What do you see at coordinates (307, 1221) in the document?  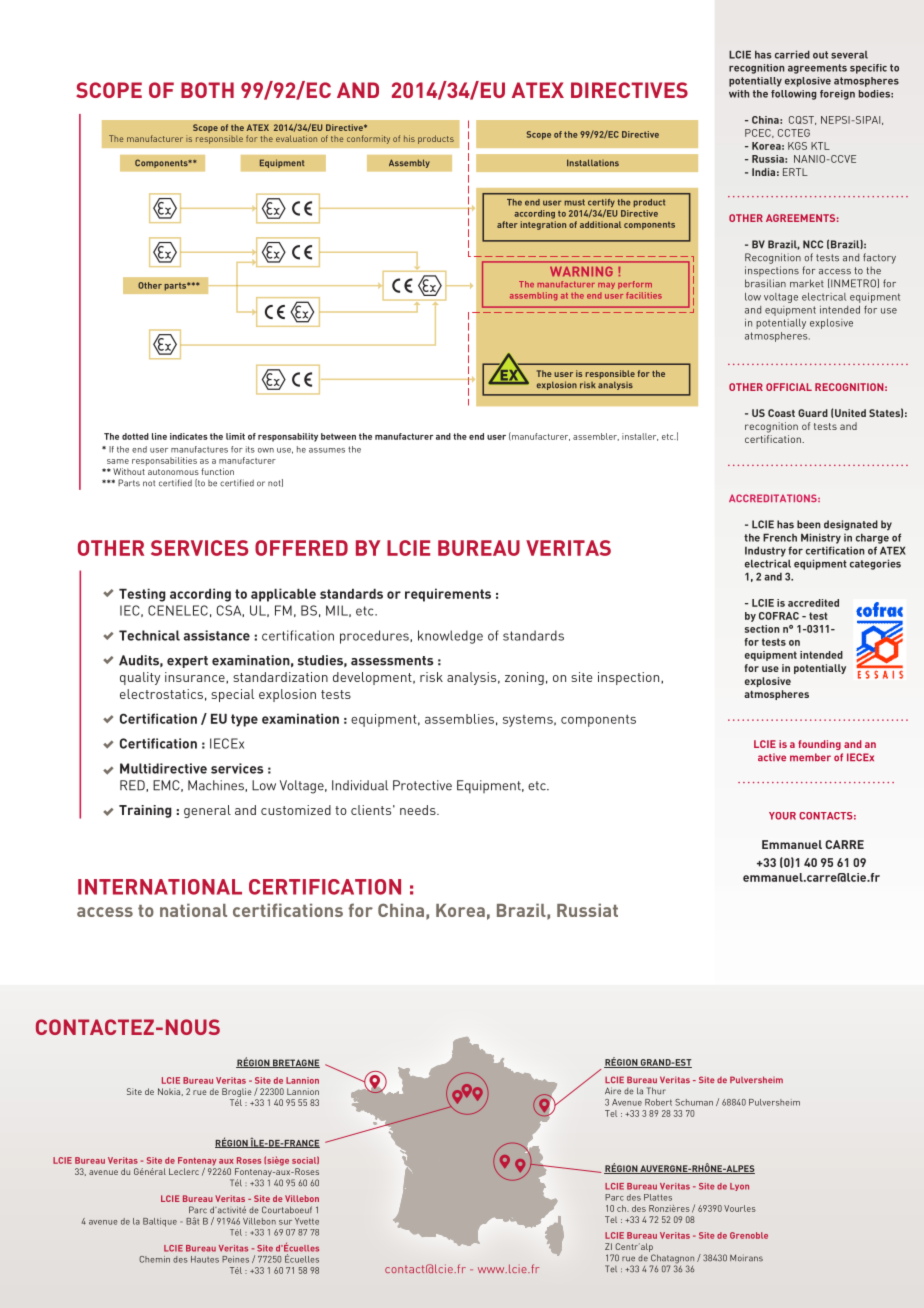 I see `Yvette` at bounding box center [307, 1221].
